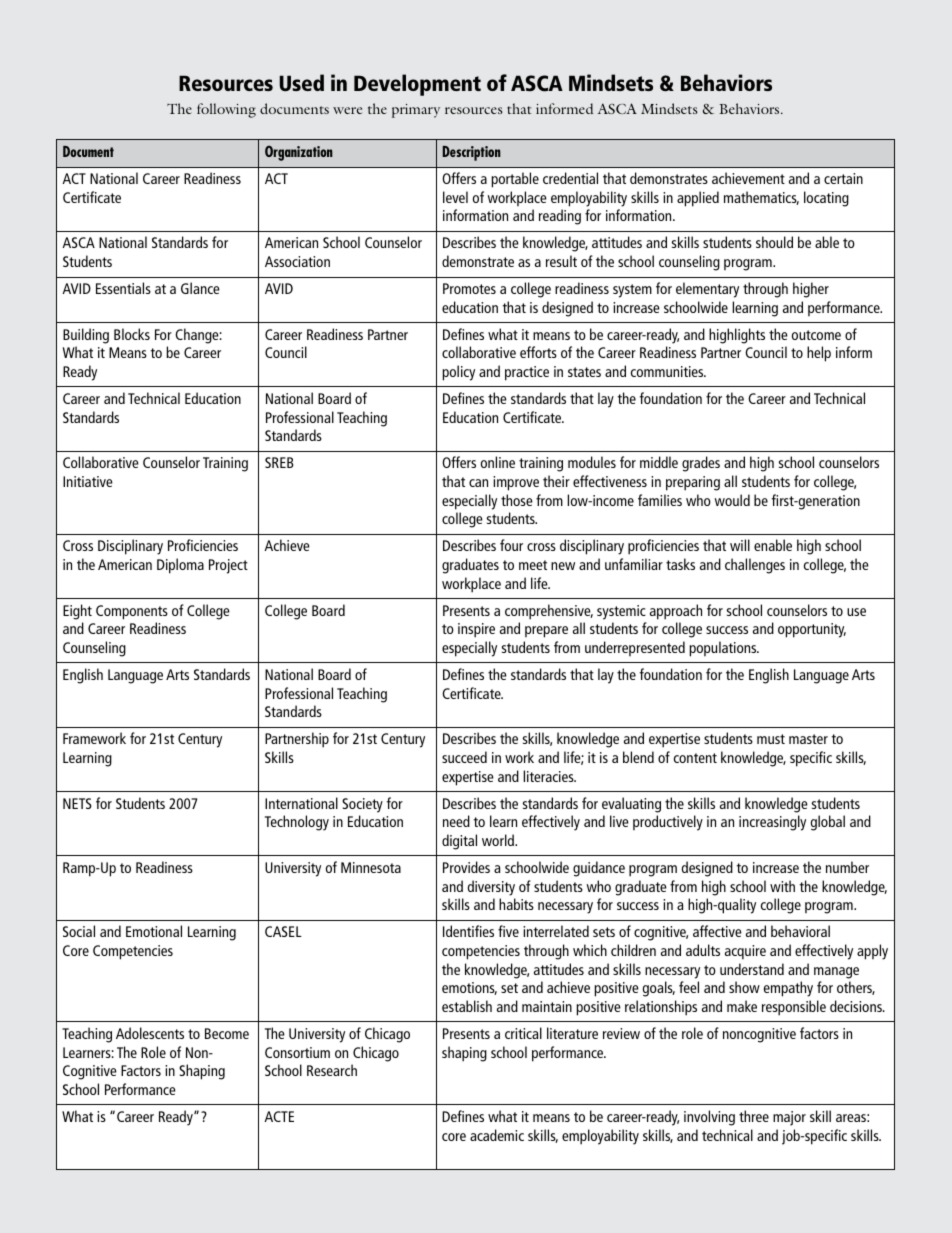 This document has height=1233, width=952. I want to click on following, so click(226, 110).
